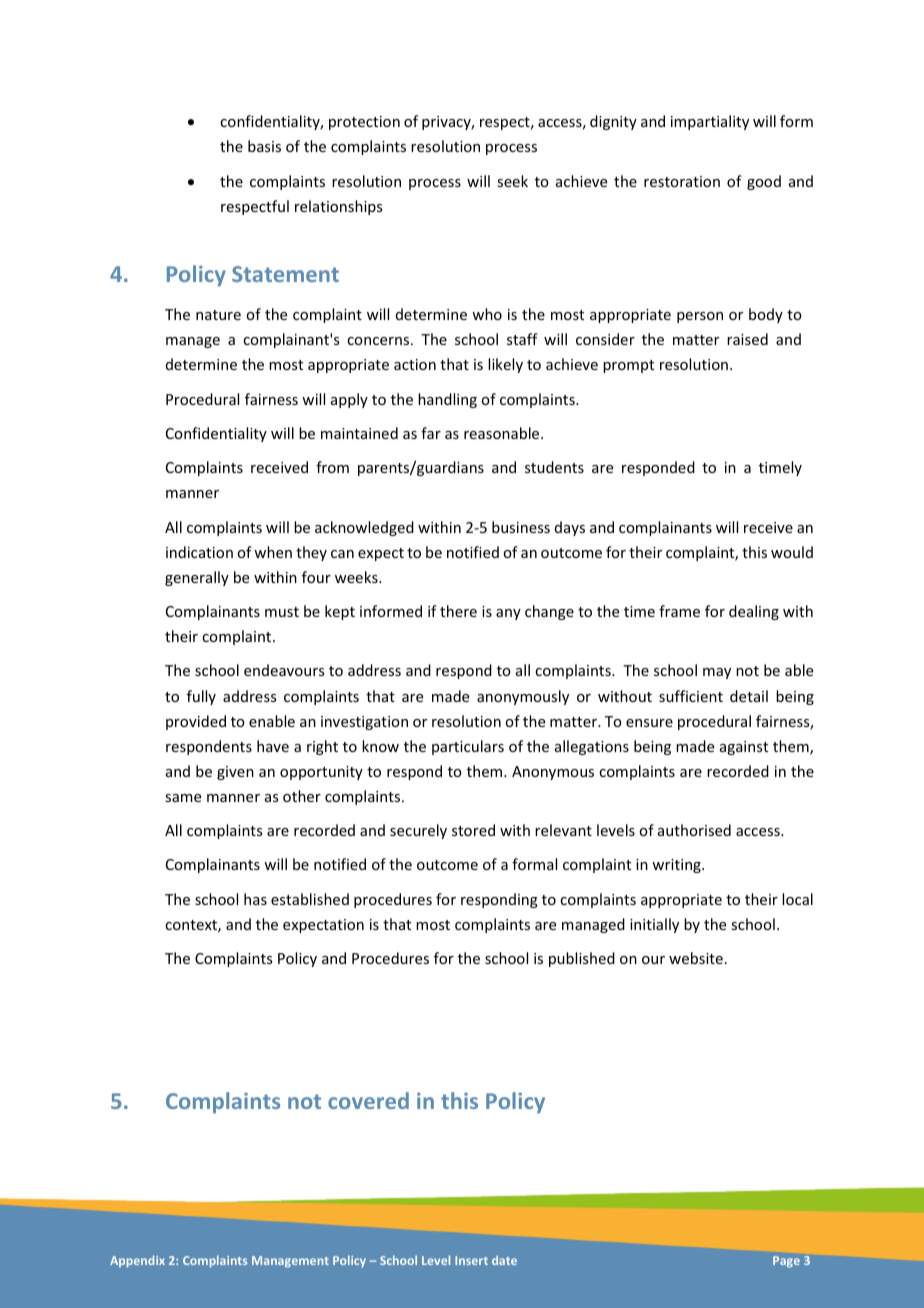 Image resolution: width=924 pixels, height=1308 pixels. What do you see at coordinates (710, 122) in the image?
I see `impartiality` at bounding box center [710, 122].
